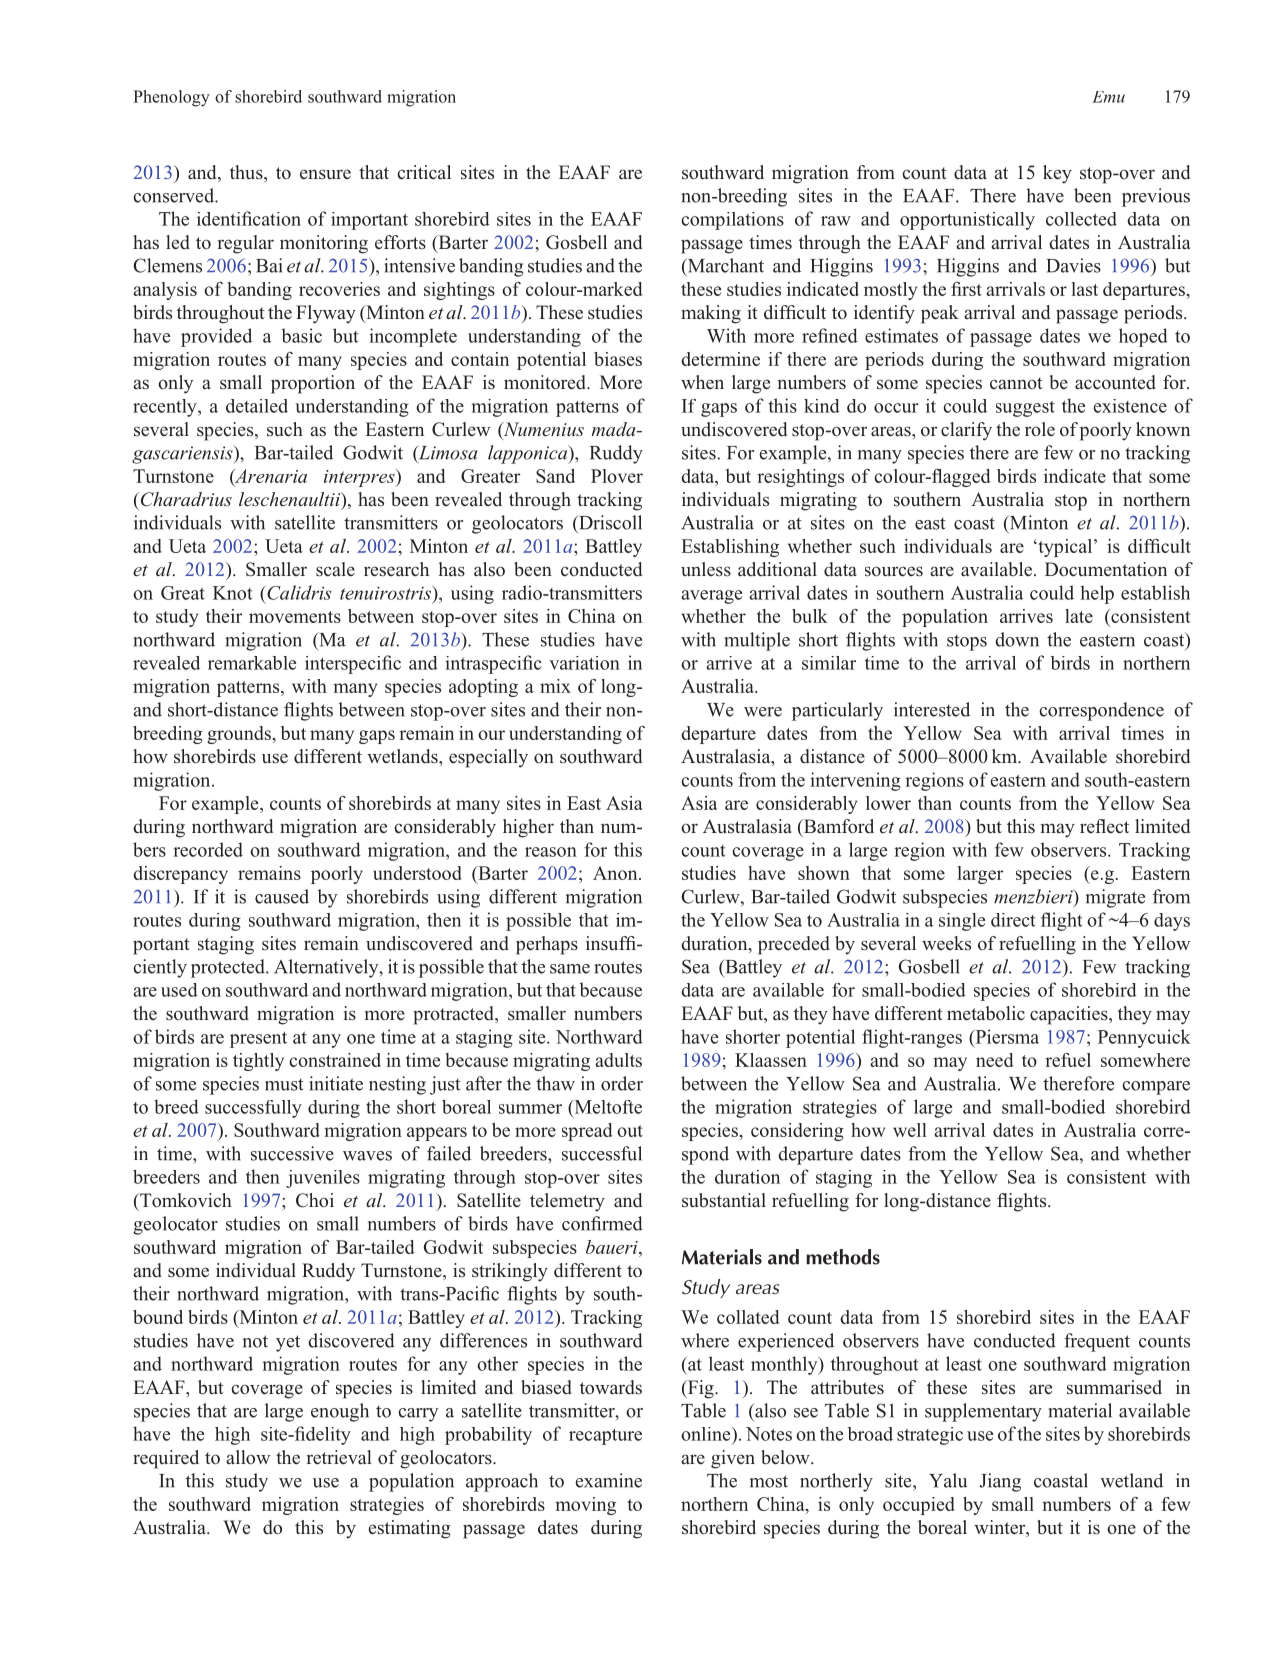 This screenshot has width=1269, height=1662. What do you see at coordinates (609, 522) in the screenshot?
I see `Driscoll` at bounding box center [609, 522].
